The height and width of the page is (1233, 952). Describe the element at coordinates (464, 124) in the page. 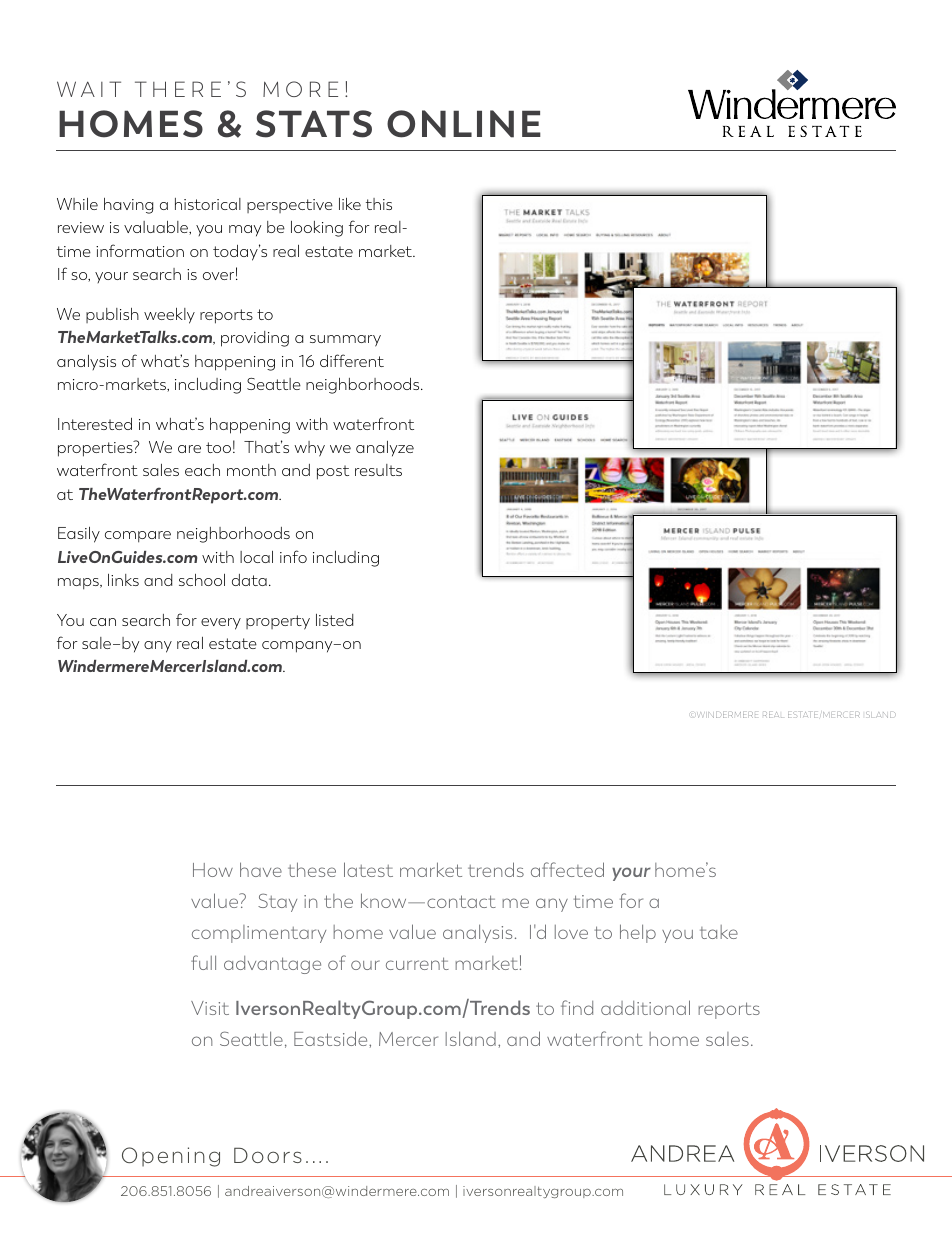

I see `ONLINE` at that location.
